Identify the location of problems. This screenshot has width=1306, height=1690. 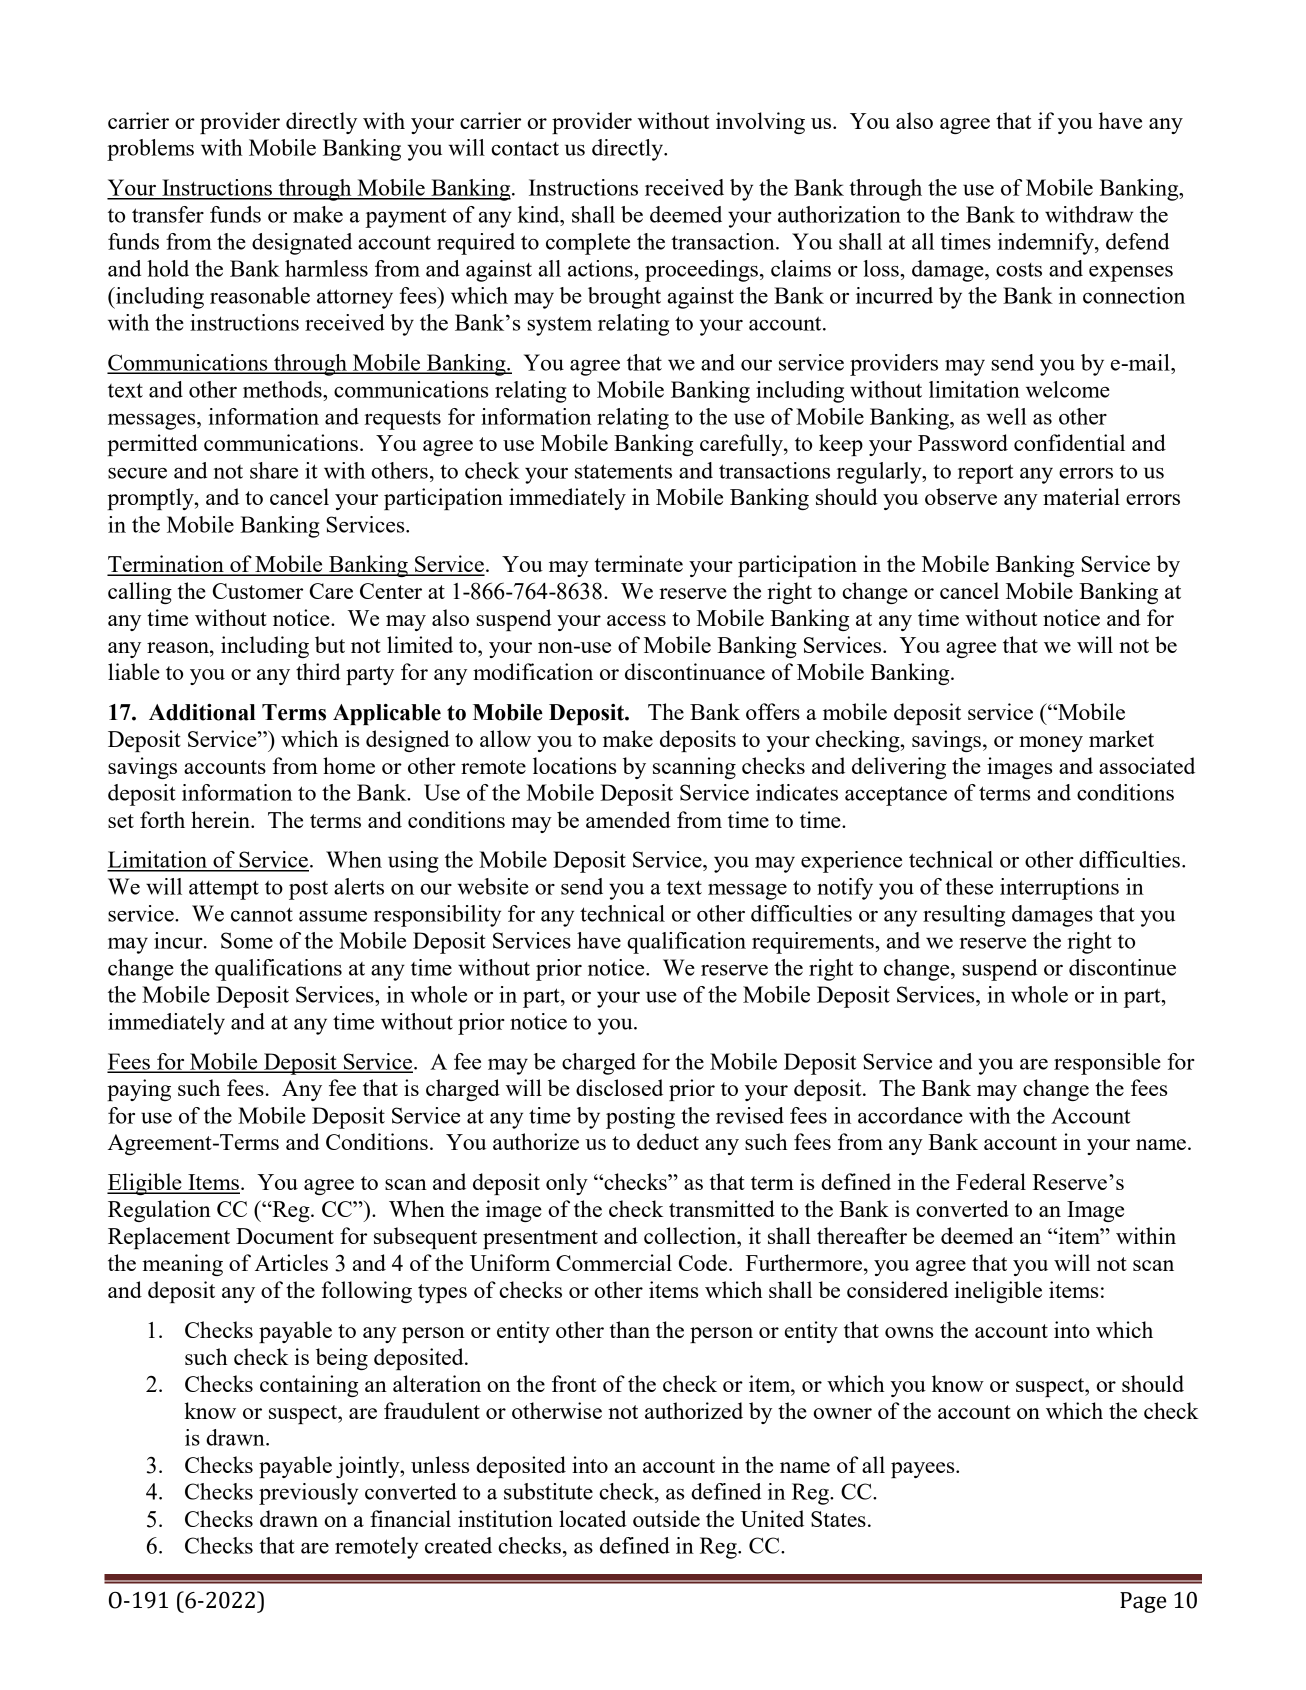
(150, 150).
